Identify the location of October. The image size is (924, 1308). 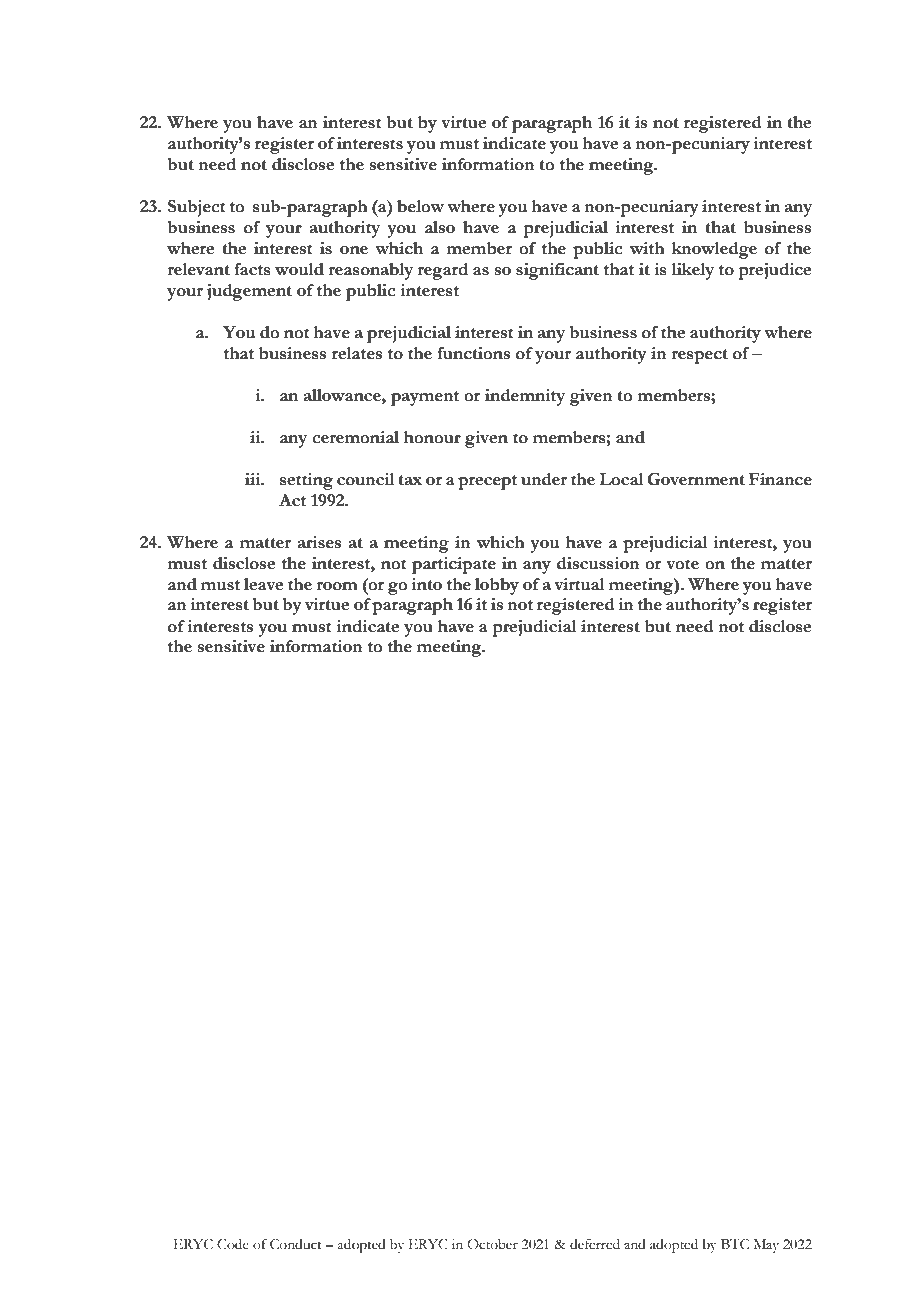
(492, 1244).
